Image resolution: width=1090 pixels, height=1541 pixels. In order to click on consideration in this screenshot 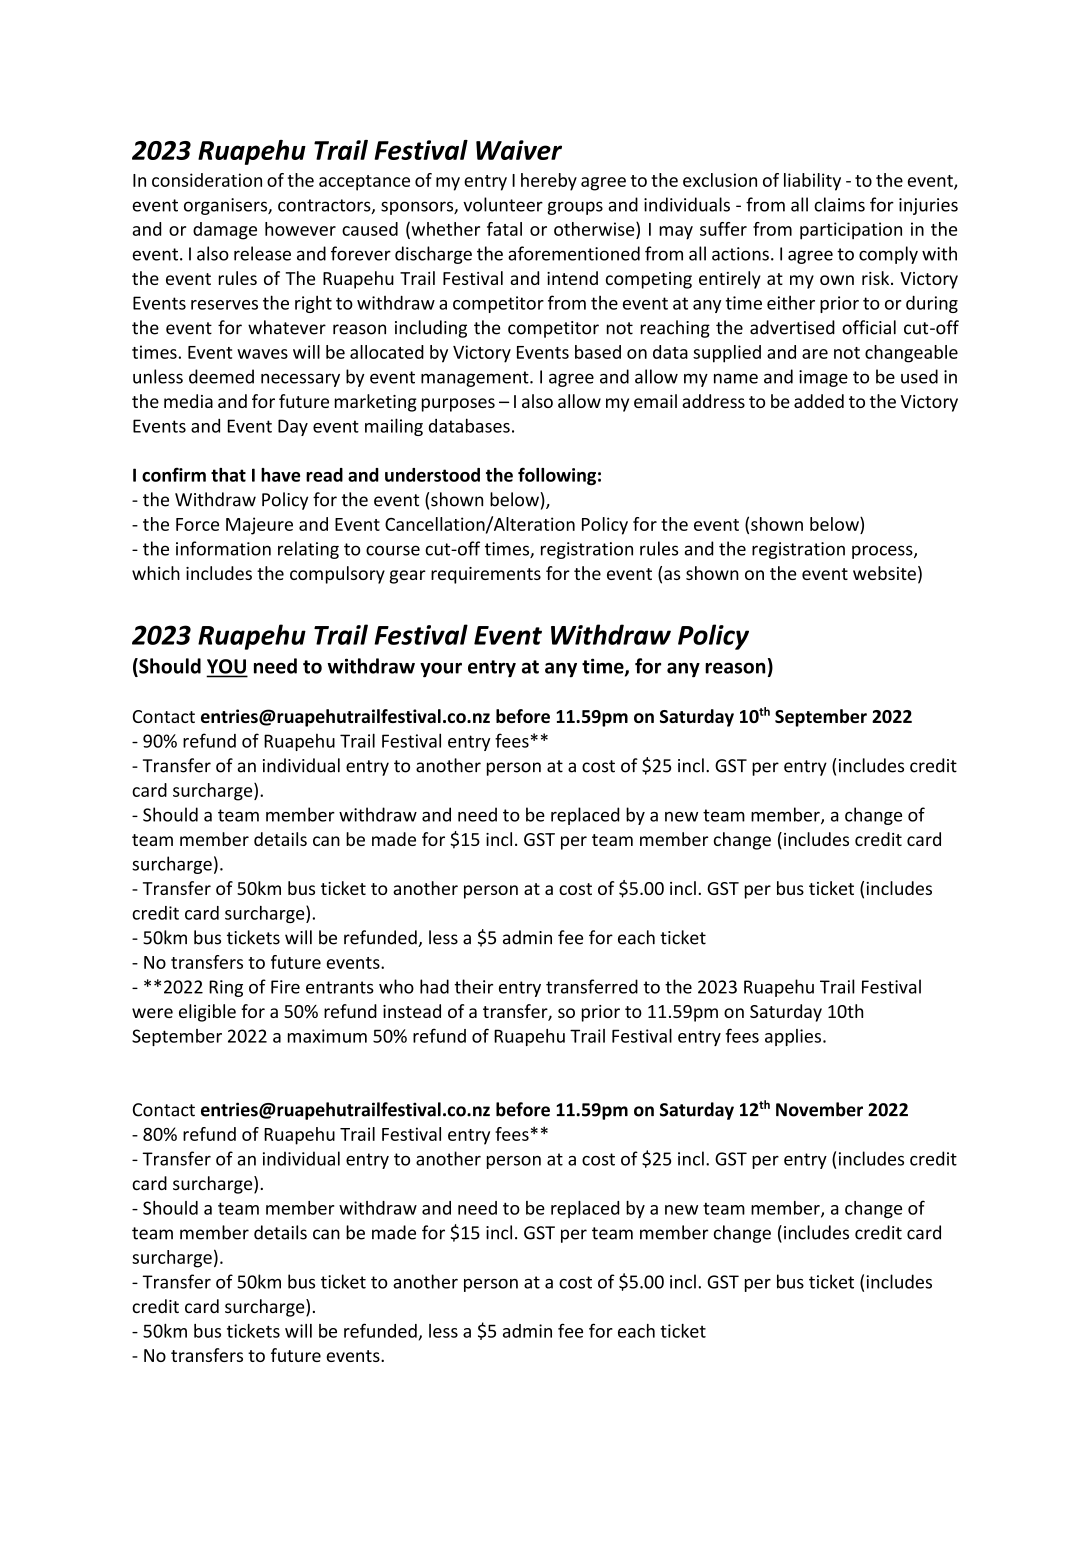, I will do `click(207, 180)`.
